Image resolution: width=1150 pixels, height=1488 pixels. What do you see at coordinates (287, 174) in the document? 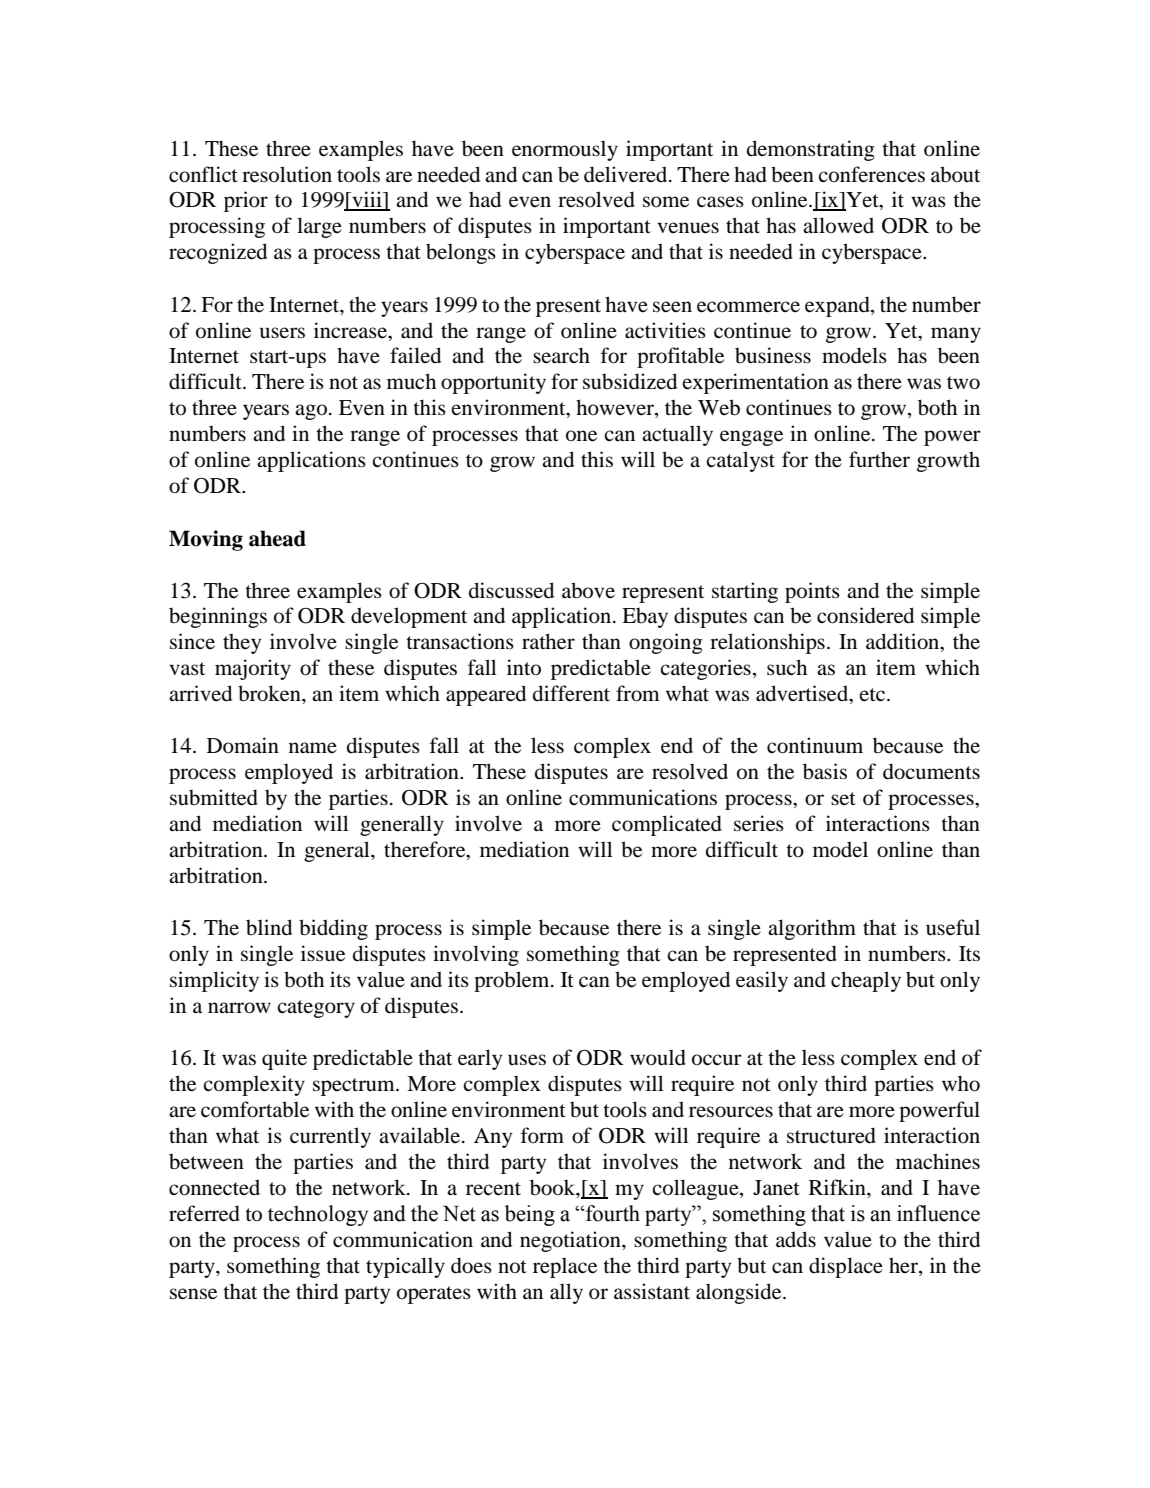
I see `resolution` at bounding box center [287, 174].
